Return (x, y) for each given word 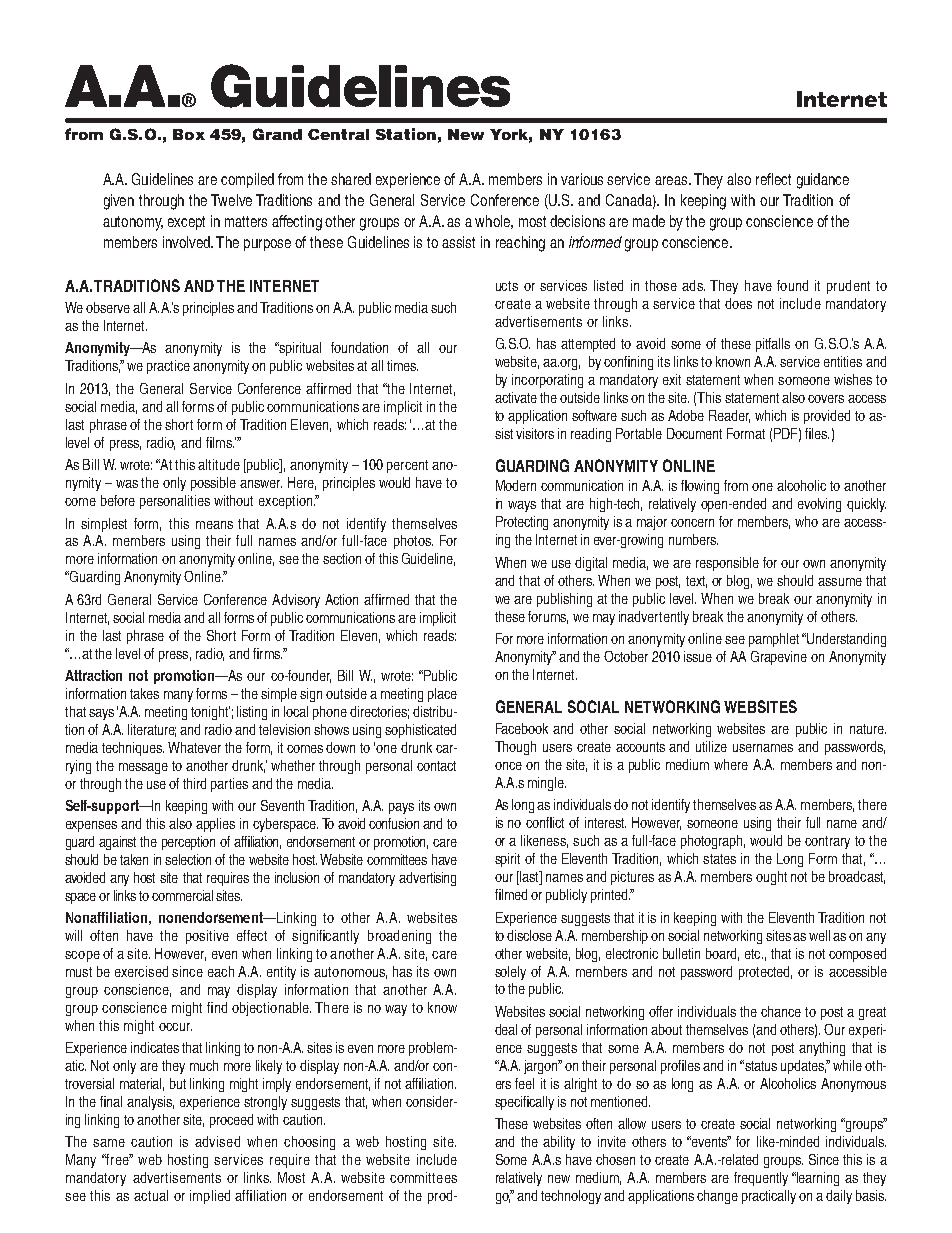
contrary (827, 842)
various (582, 179)
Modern (516, 485)
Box (189, 134)
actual (151, 1195)
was (127, 484)
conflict (545, 822)
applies (215, 825)
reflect (773, 179)
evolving (819, 505)
